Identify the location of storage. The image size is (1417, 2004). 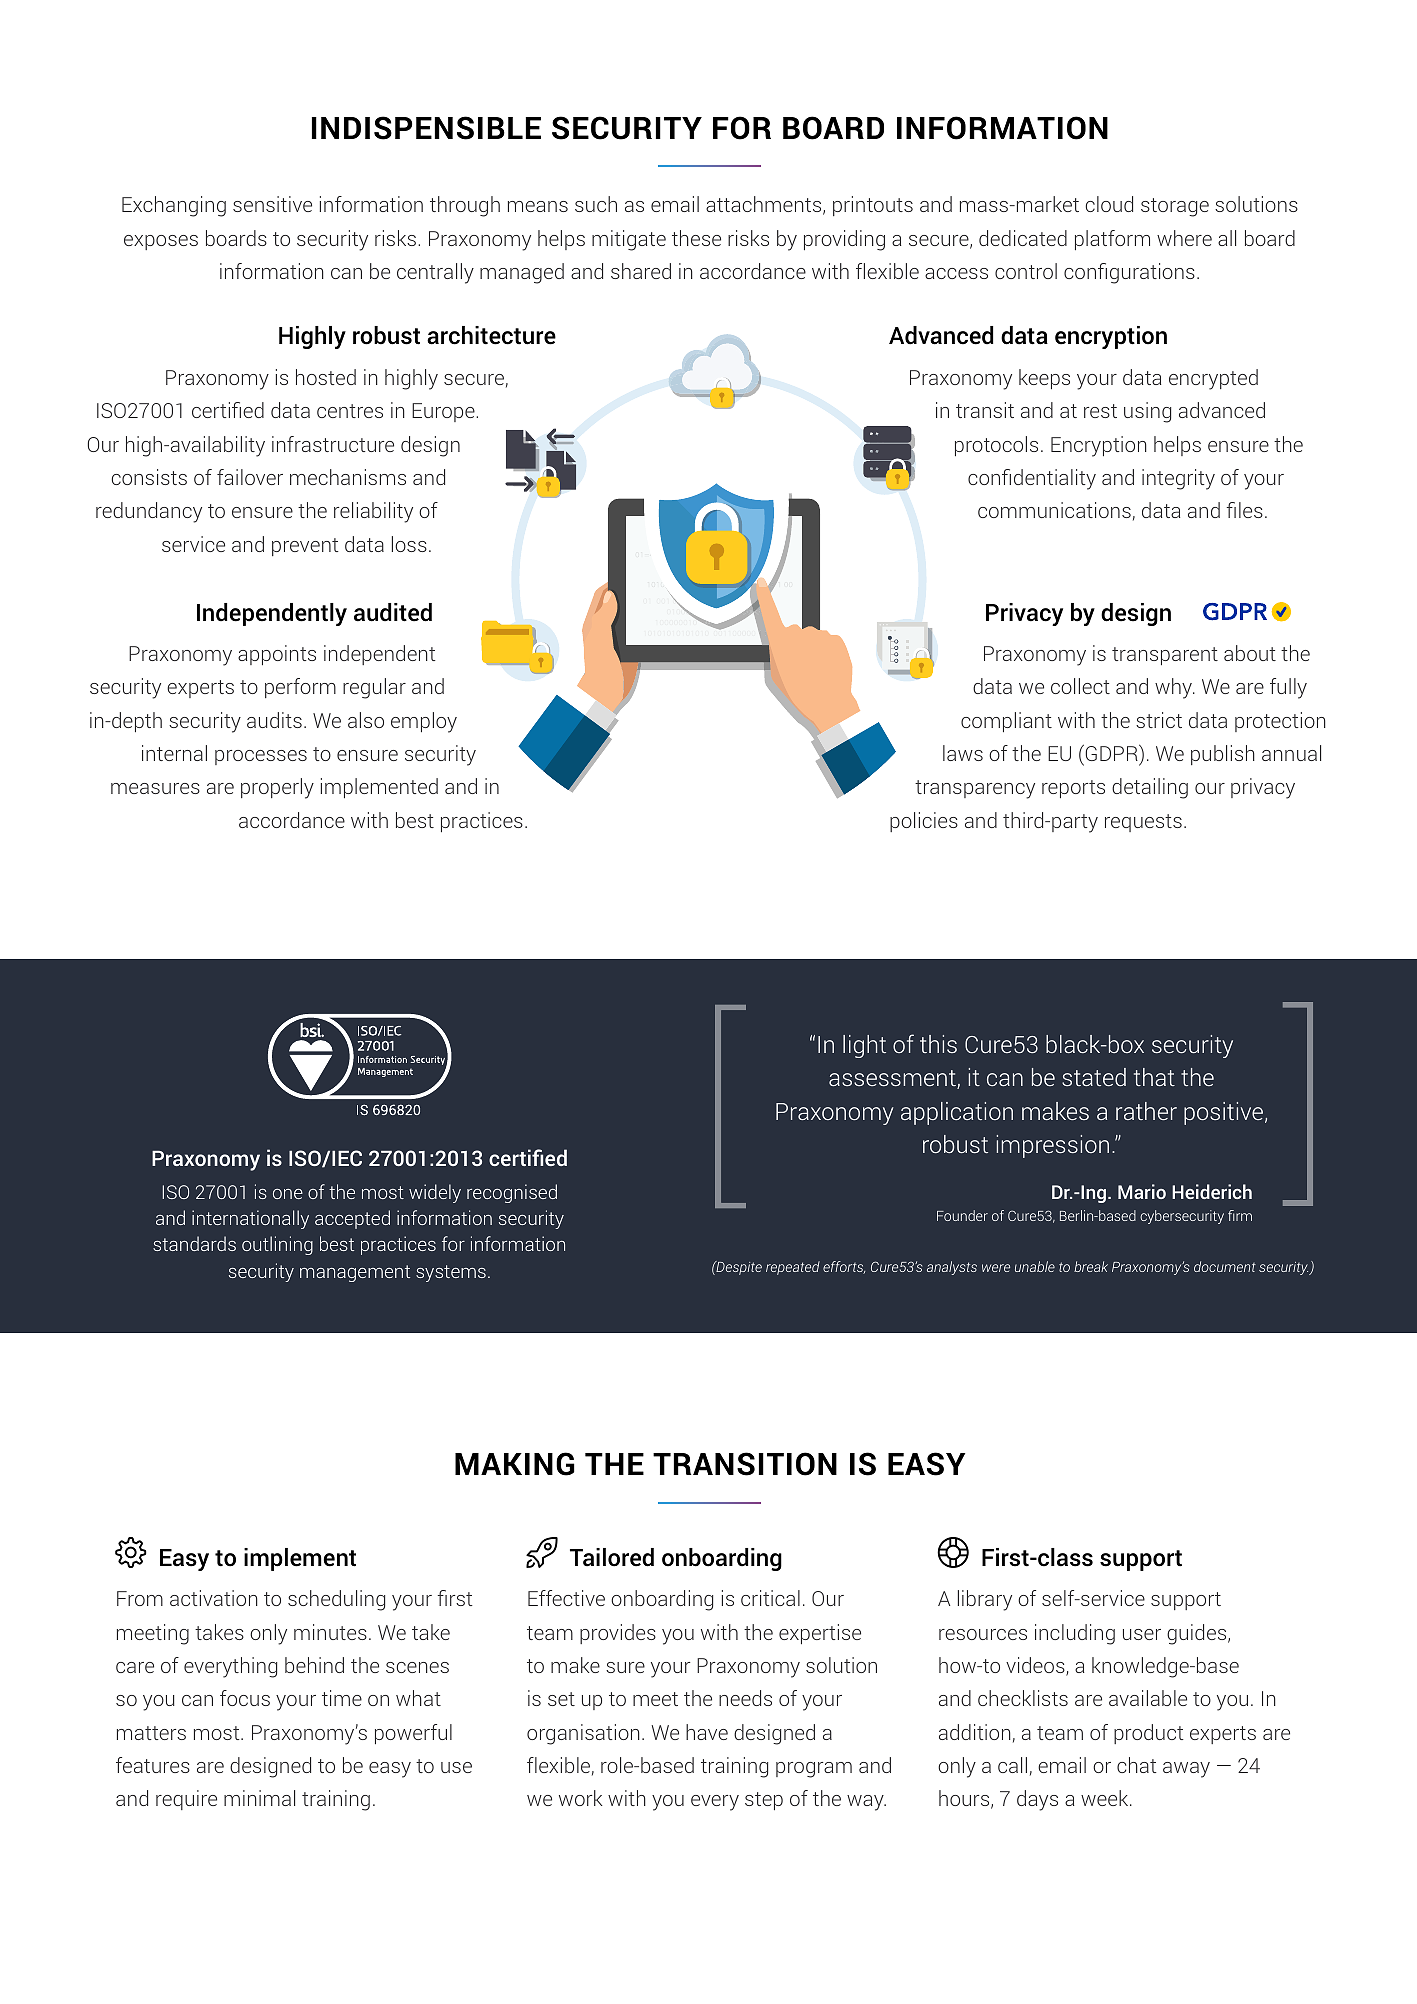
(1175, 207).
